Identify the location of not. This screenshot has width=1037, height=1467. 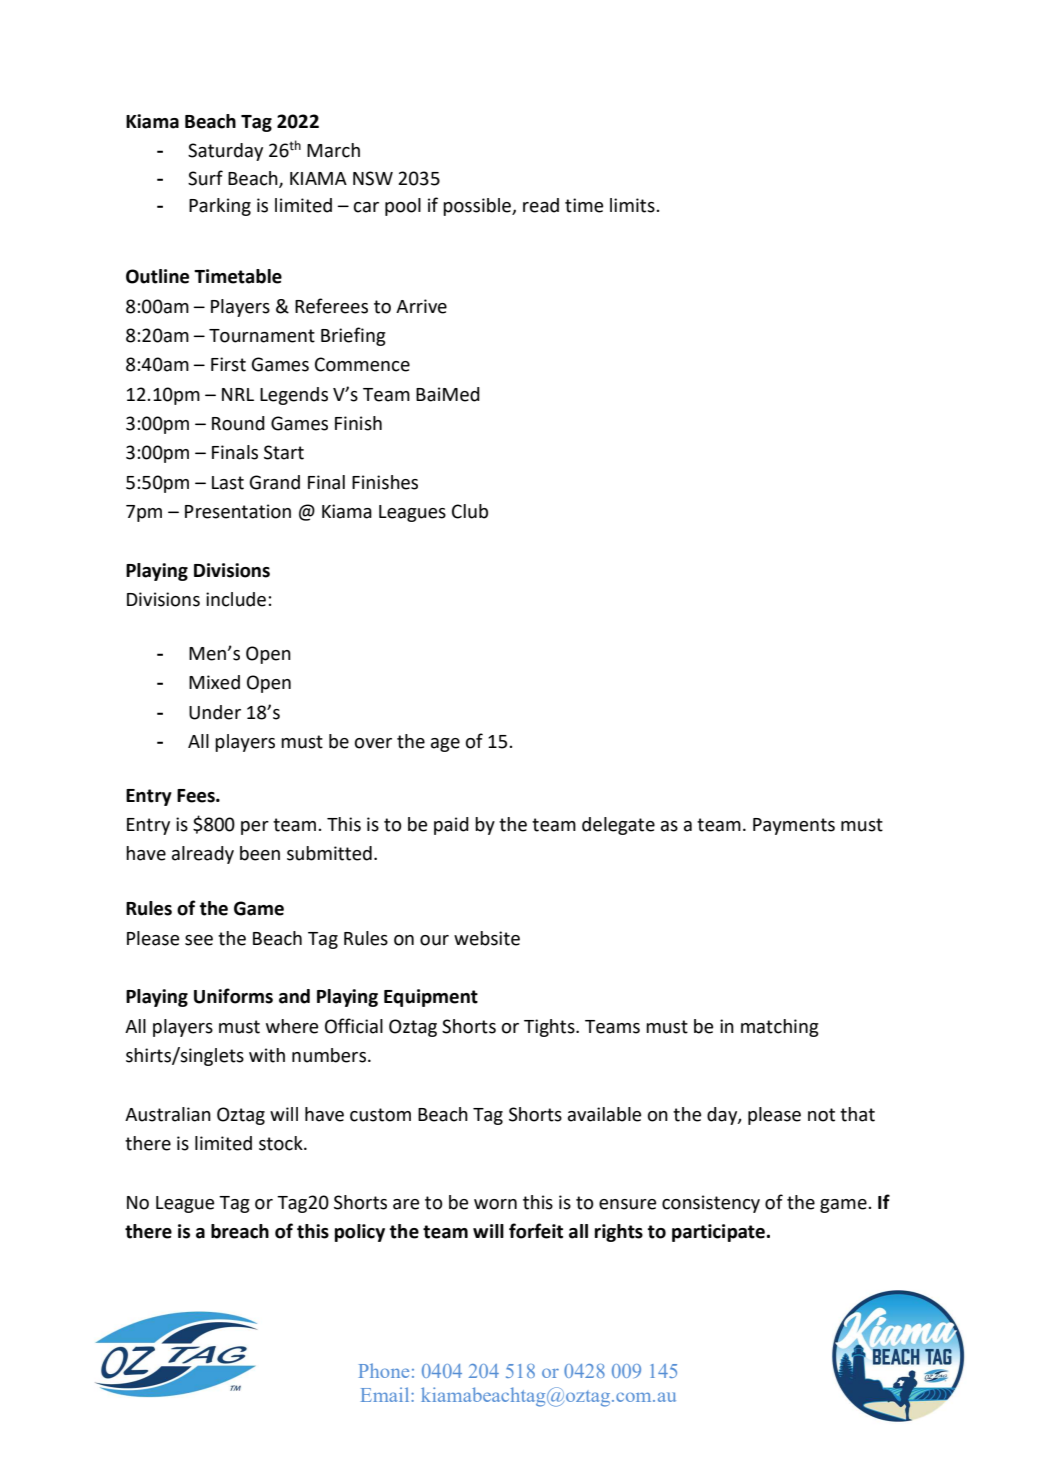
(821, 1115).
